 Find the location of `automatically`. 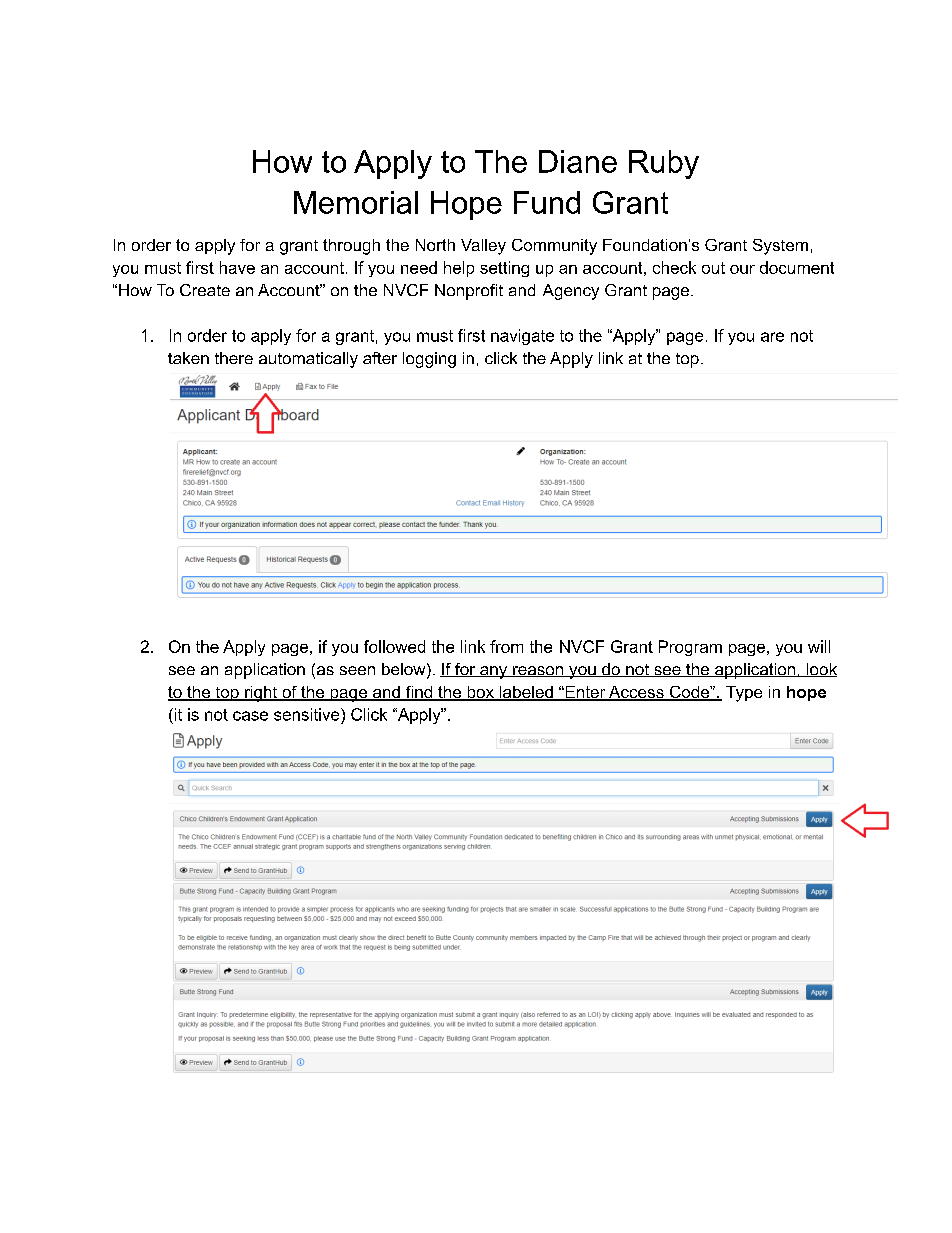

automatically is located at coordinates (308, 360).
